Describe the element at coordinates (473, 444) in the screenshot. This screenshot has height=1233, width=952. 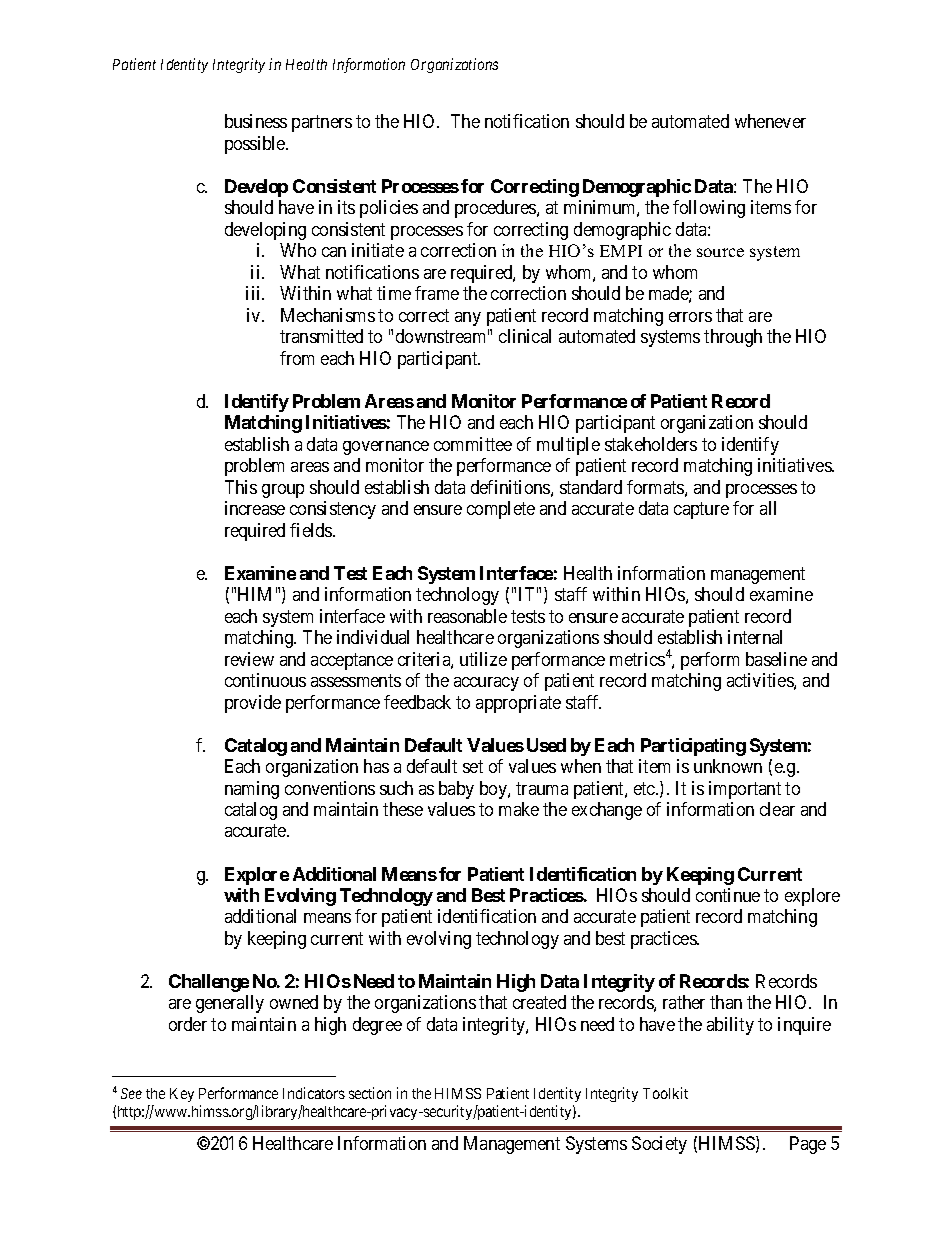
I see `committee` at that location.
